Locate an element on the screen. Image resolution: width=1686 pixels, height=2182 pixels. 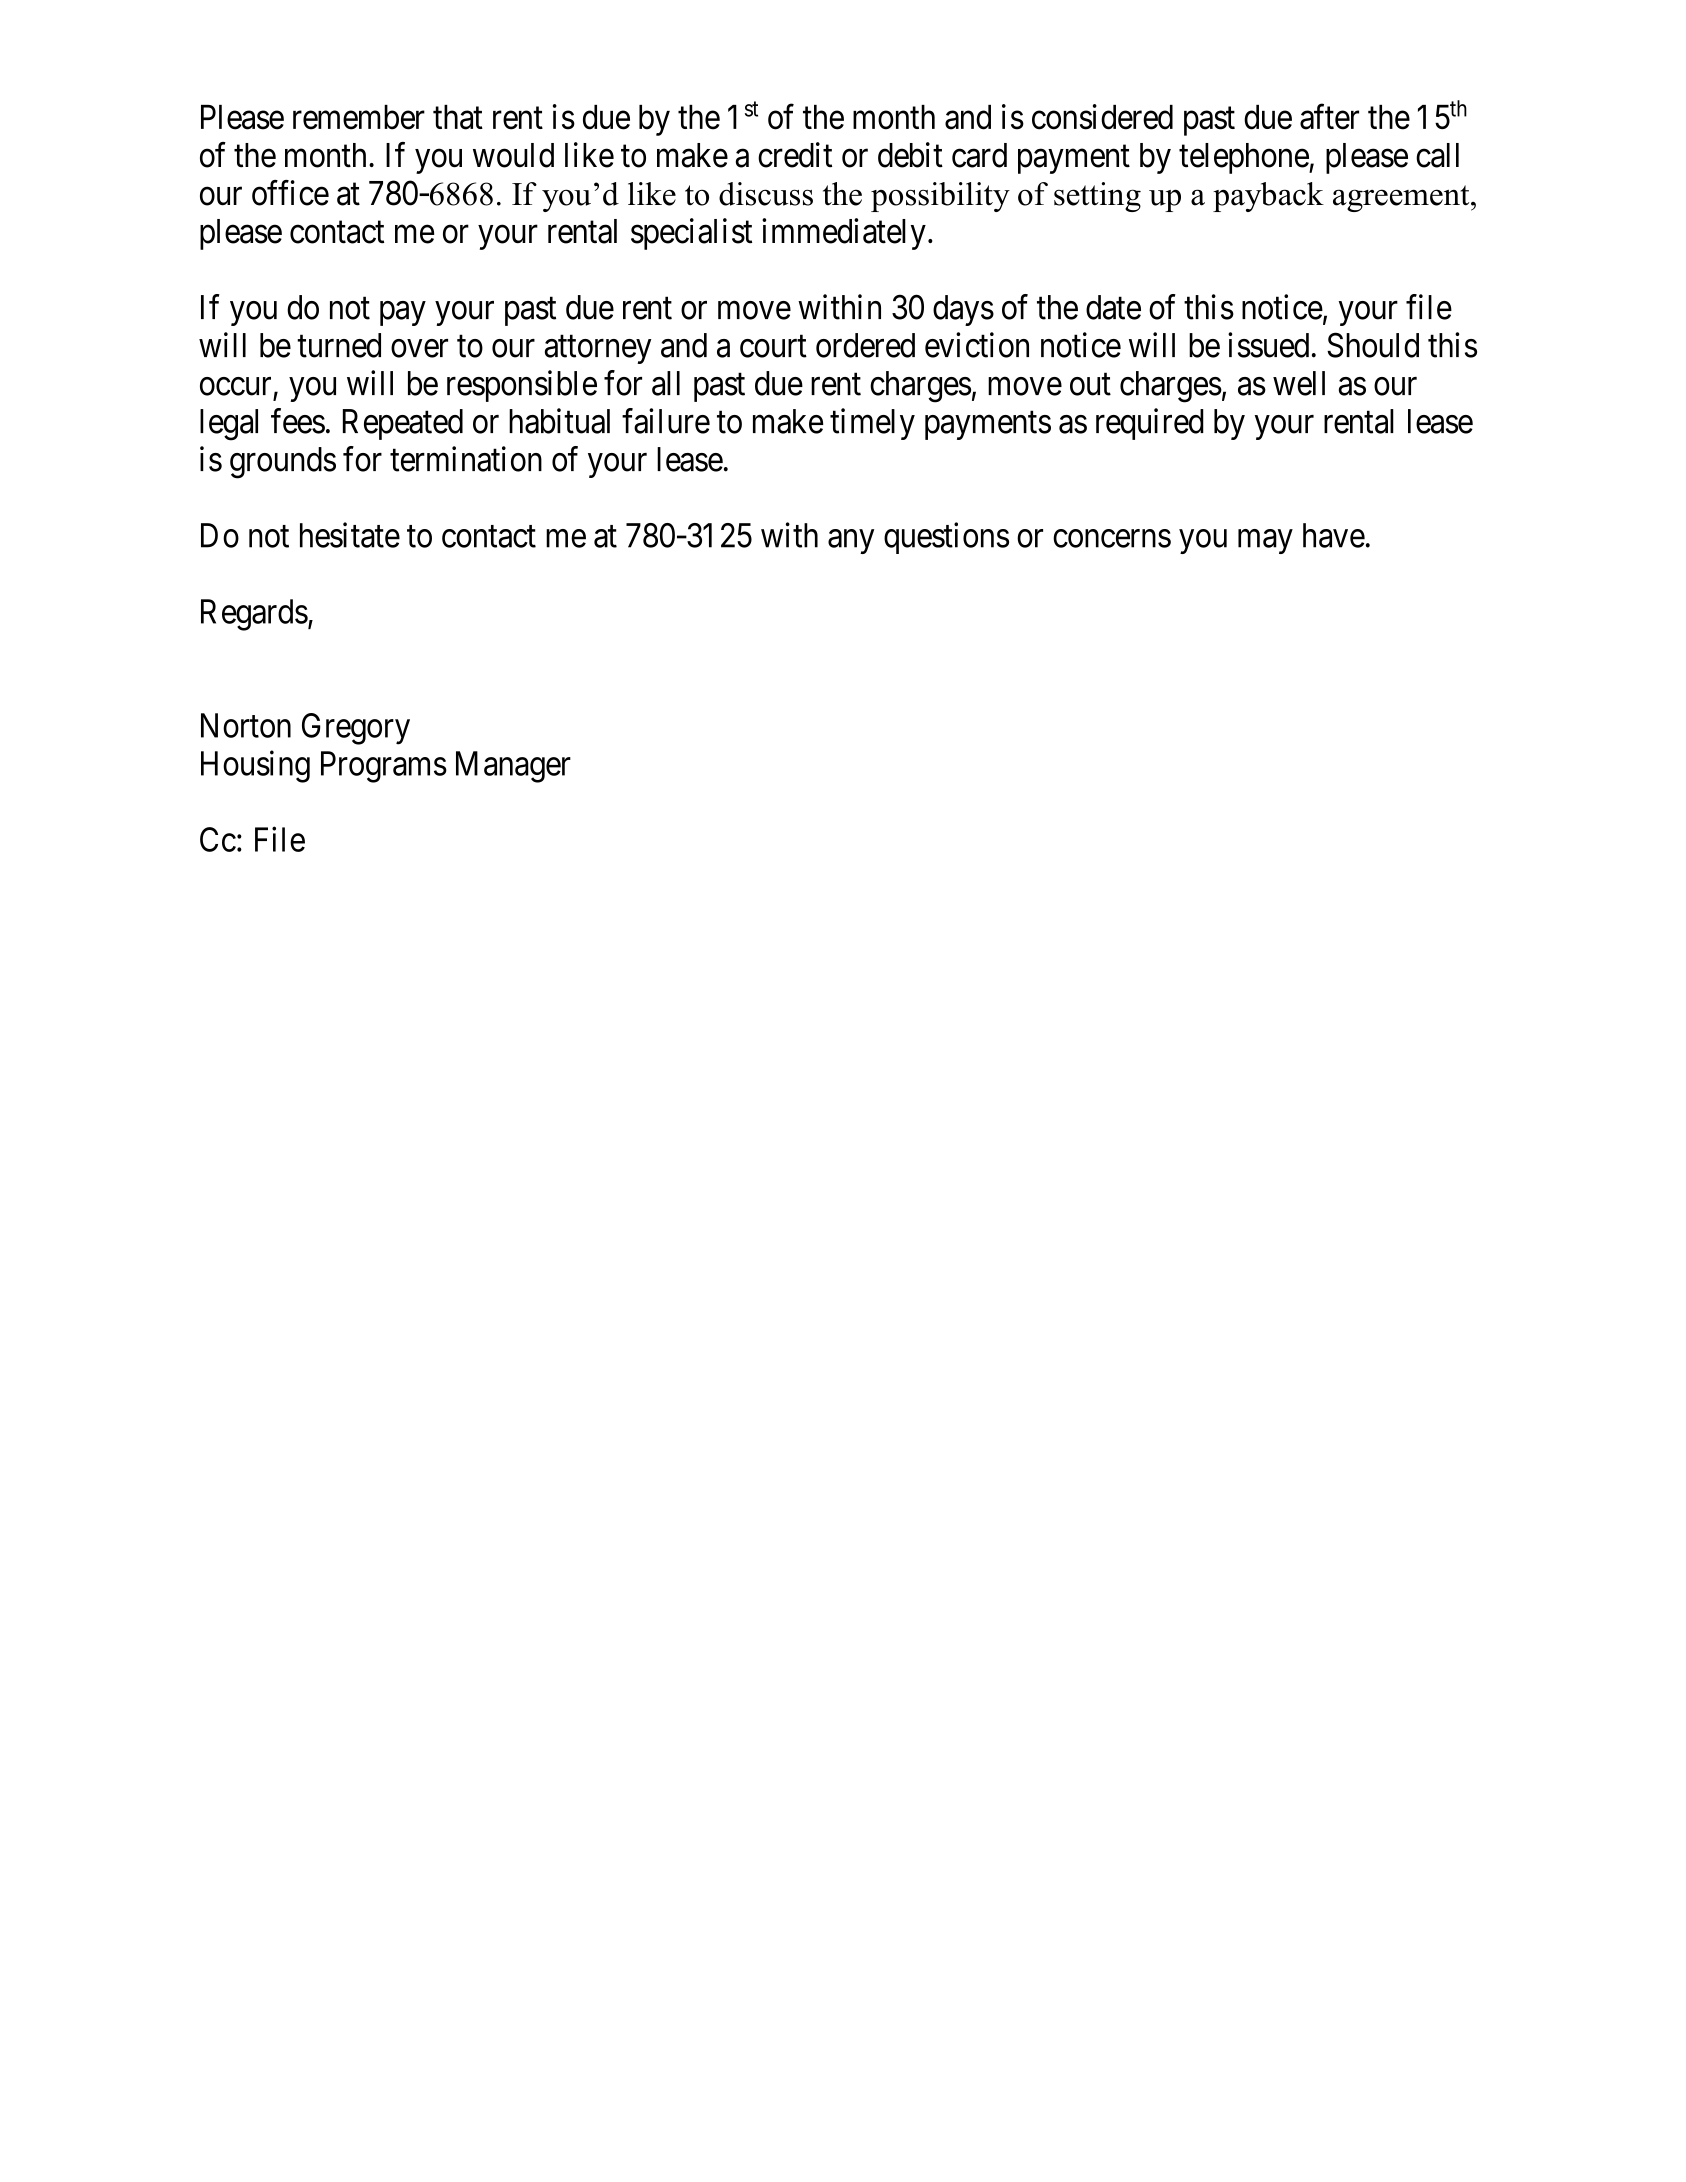
credit is located at coordinates (795, 155).
